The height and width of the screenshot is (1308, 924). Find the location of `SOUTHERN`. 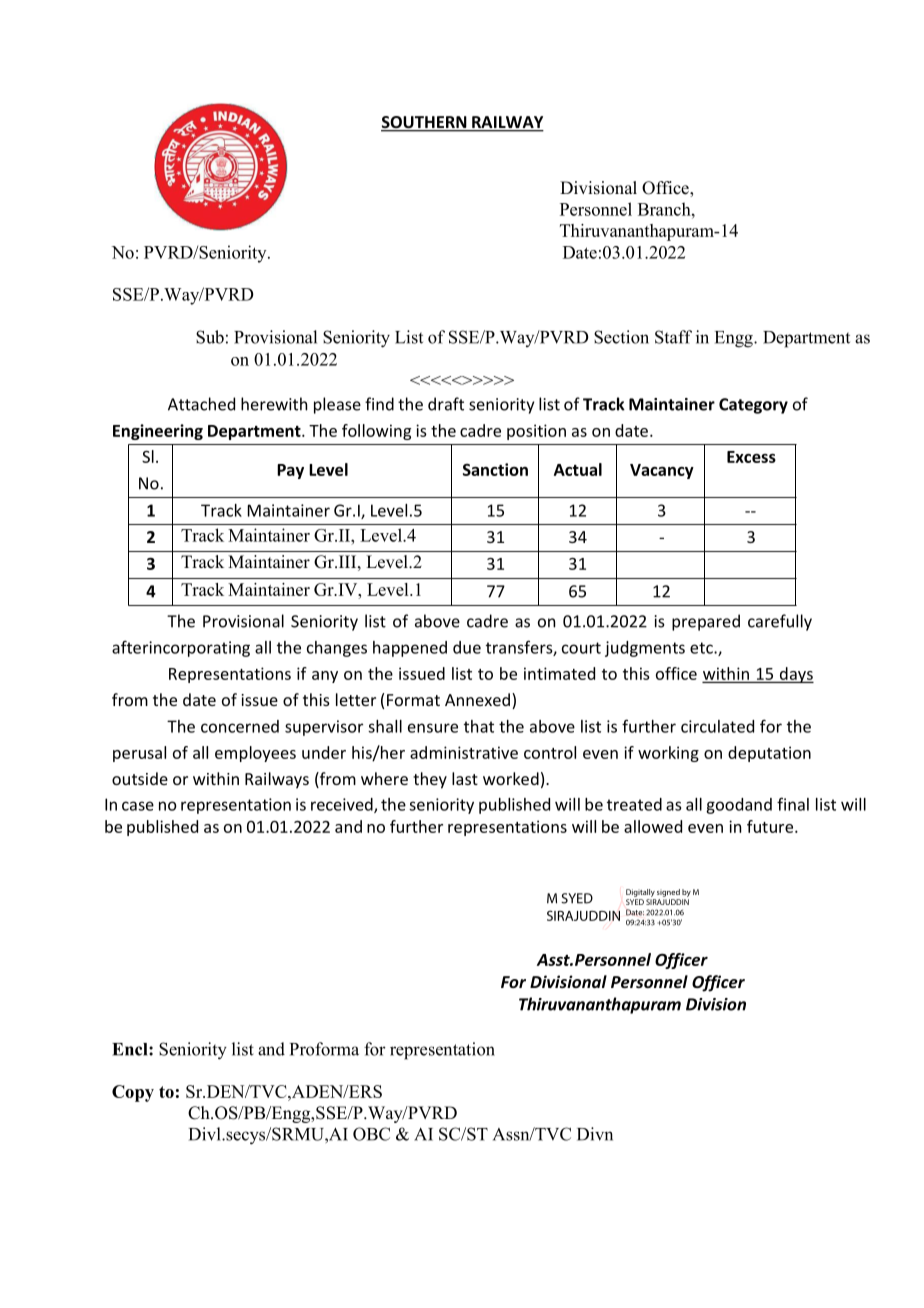

SOUTHERN is located at coordinates (425, 123).
